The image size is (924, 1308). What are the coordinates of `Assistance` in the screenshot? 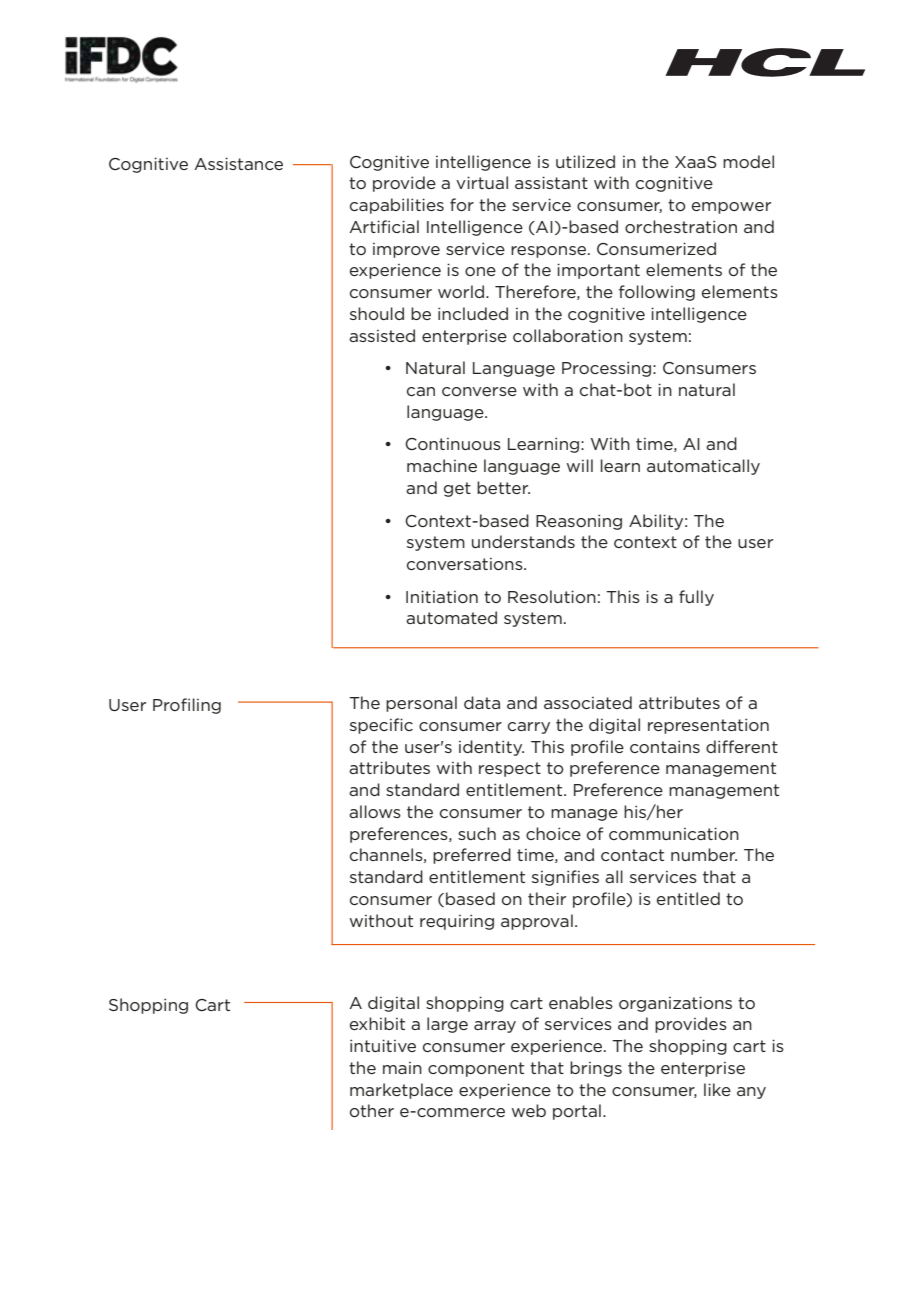 It's located at (238, 163).
